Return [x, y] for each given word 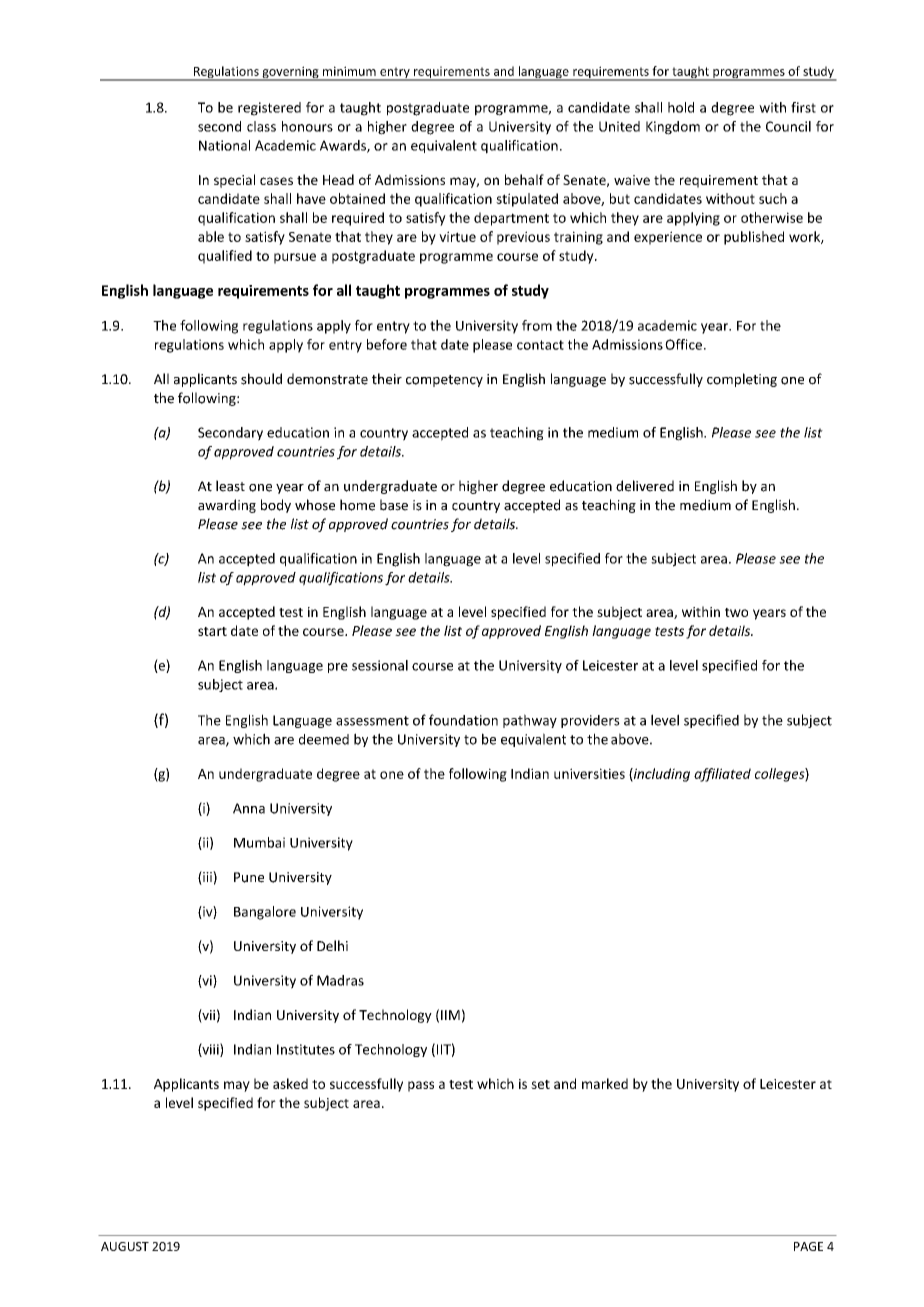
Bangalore [265, 913]
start [212, 631]
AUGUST [125, 1246]
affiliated [722, 775]
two [736, 612]
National [224, 145]
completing [742, 380]
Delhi [332, 945]
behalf [524, 179]
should [261, 379]
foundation [463, 720]
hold [681, 107]
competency [444, 381]
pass [421, 1086]
